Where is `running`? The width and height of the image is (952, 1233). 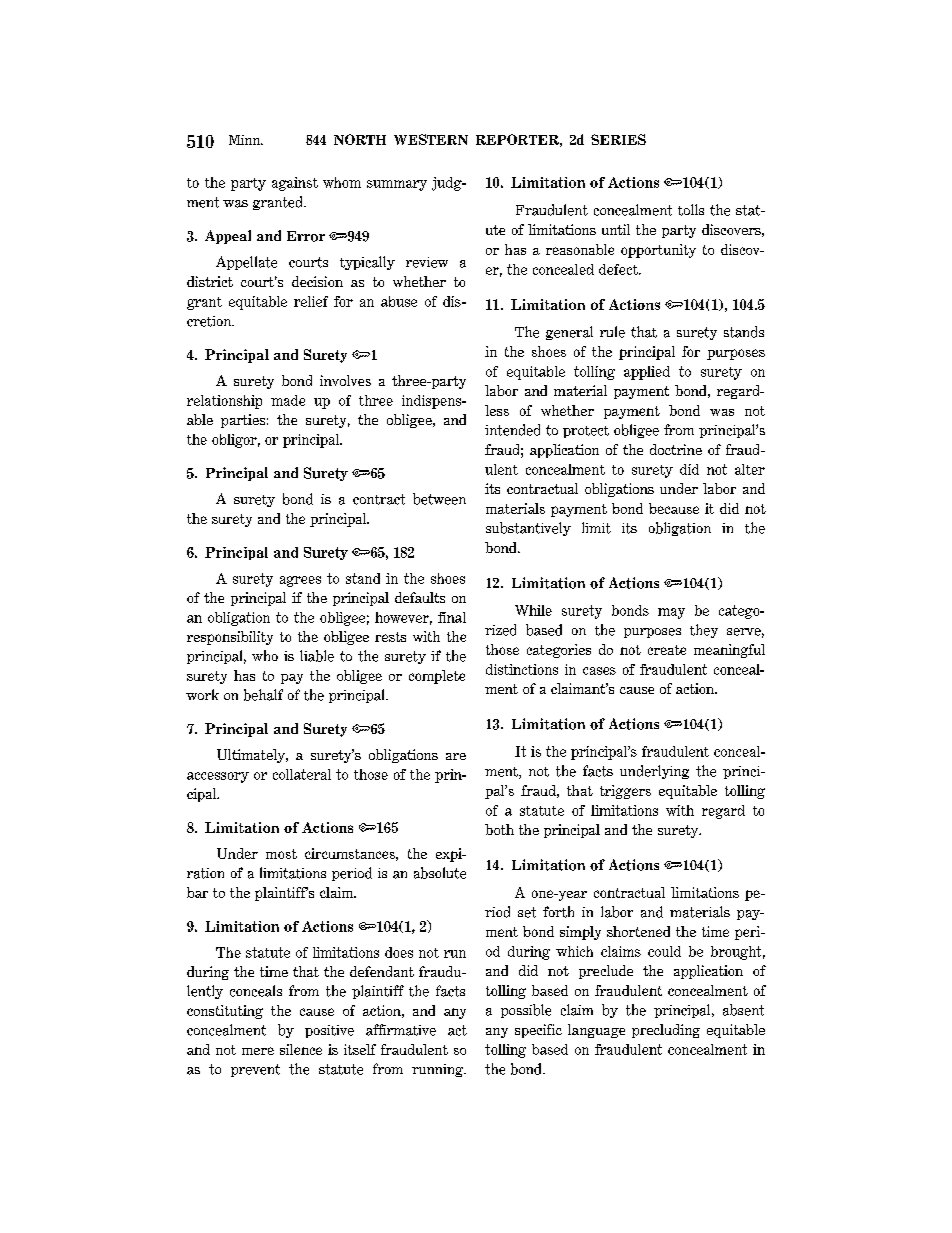
running is located at coordinates (439, 1070).
